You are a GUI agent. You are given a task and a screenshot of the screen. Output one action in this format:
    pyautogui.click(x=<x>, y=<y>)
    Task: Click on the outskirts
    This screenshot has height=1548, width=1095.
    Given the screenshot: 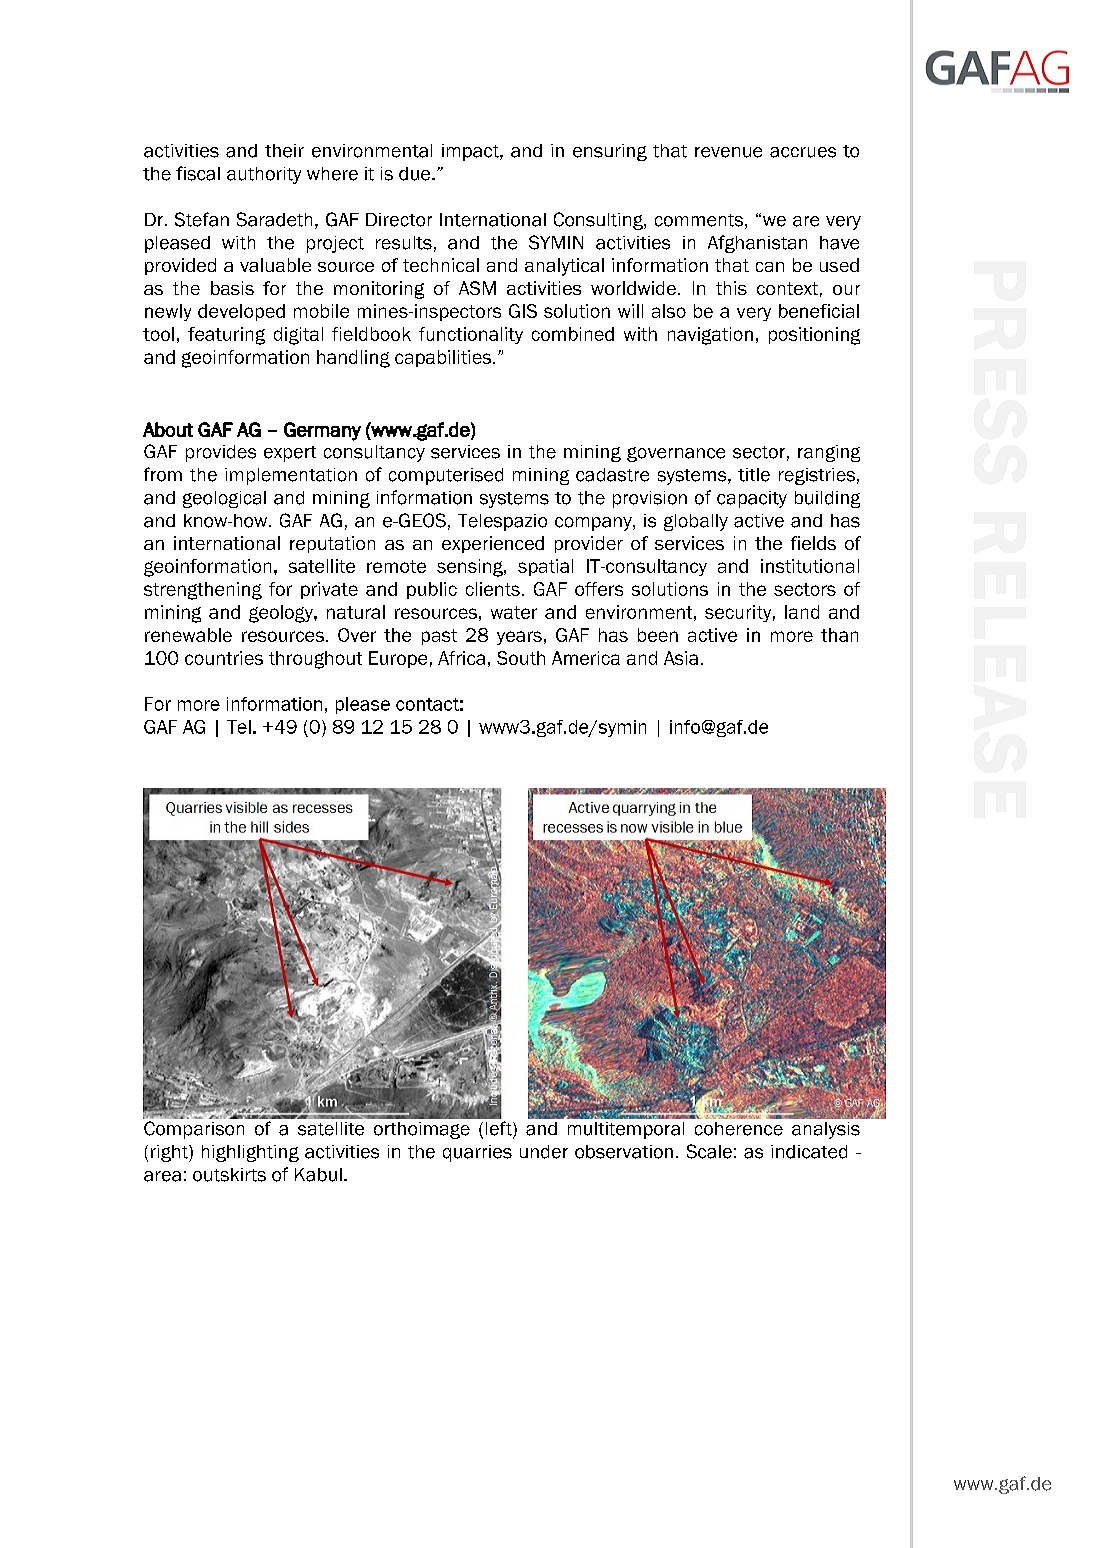 What is the action you would take?
    pyautogui.click(x=229, y=1175)
